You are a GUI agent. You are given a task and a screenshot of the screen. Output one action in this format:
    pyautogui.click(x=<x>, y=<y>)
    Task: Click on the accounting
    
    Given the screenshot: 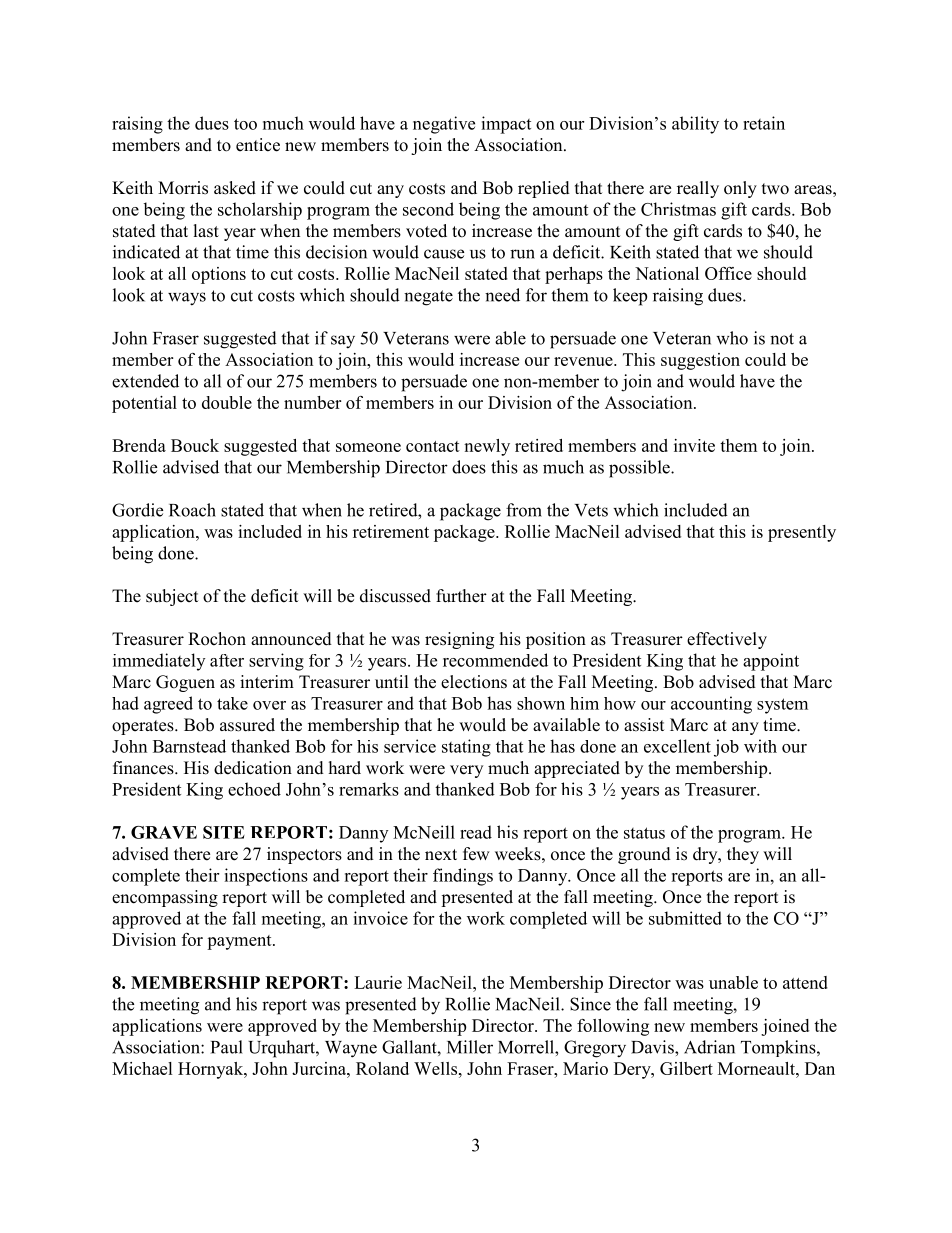 What is the action you would take?
    pyautogui.click(x=711, y=705)
